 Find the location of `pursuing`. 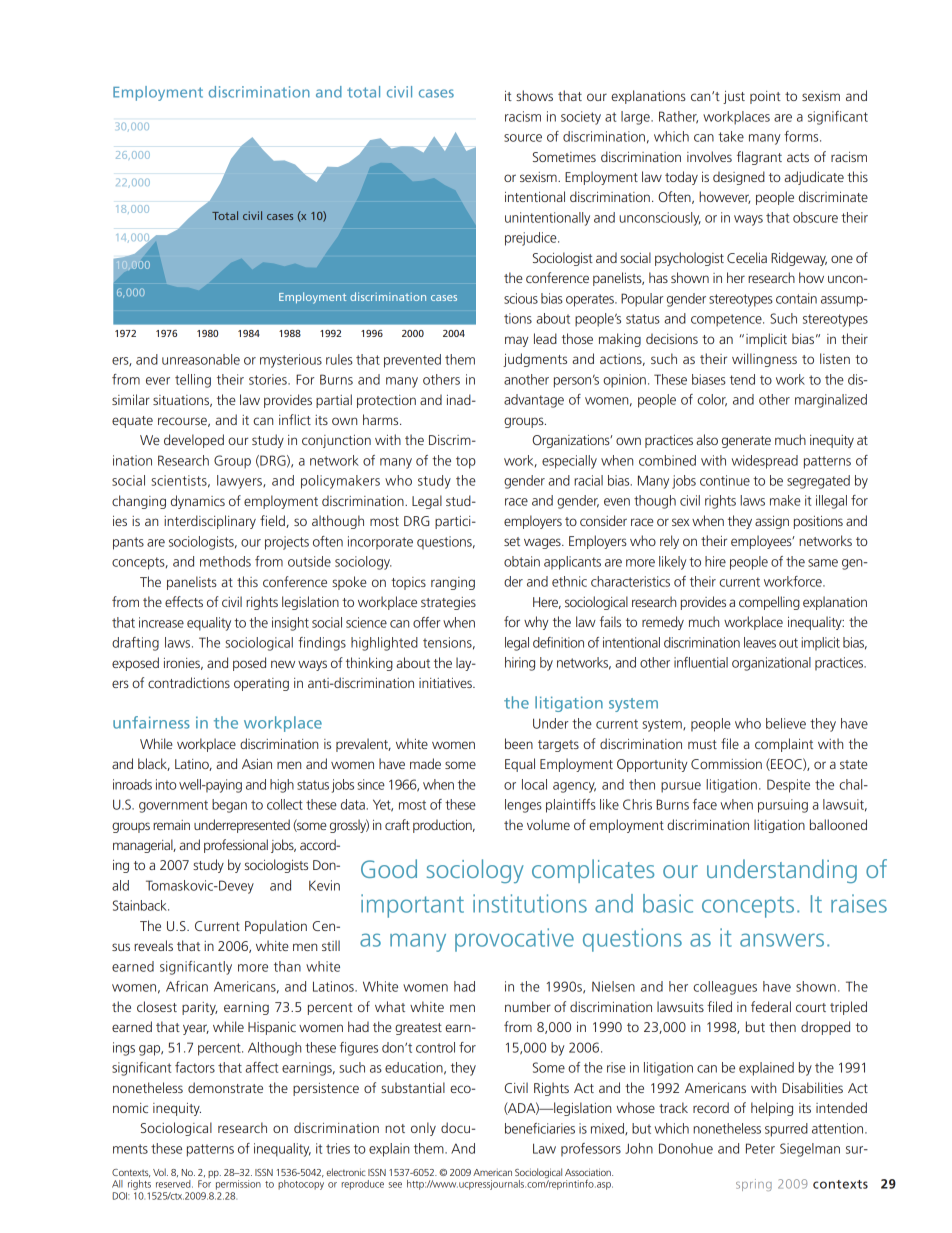

pursuing is located at coordinates (783, 806).
